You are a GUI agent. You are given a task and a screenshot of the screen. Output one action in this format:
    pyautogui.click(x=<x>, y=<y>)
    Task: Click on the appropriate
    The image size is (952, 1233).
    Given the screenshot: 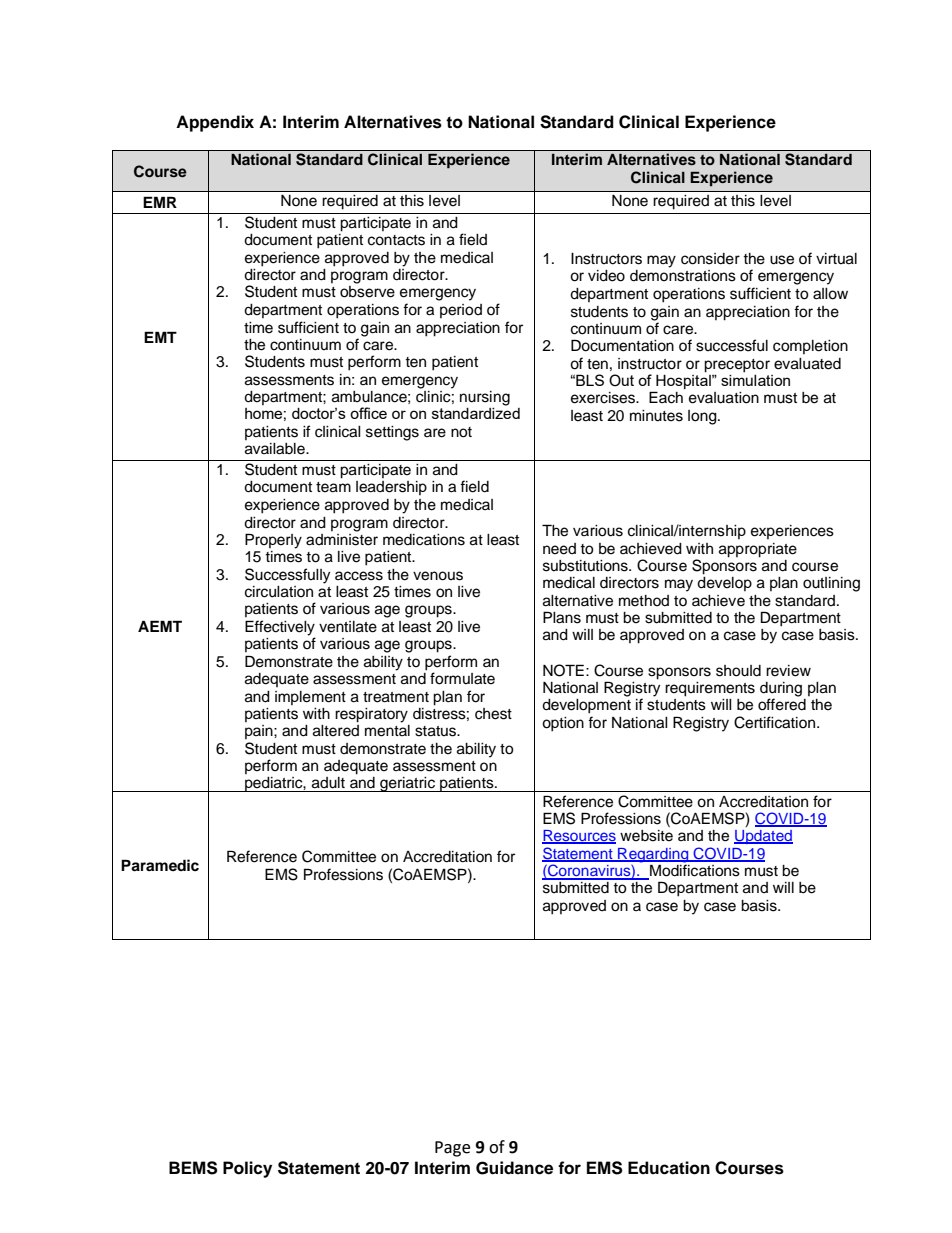 What is the action you would take?
    pyautogui.click(x=758, y=550)
